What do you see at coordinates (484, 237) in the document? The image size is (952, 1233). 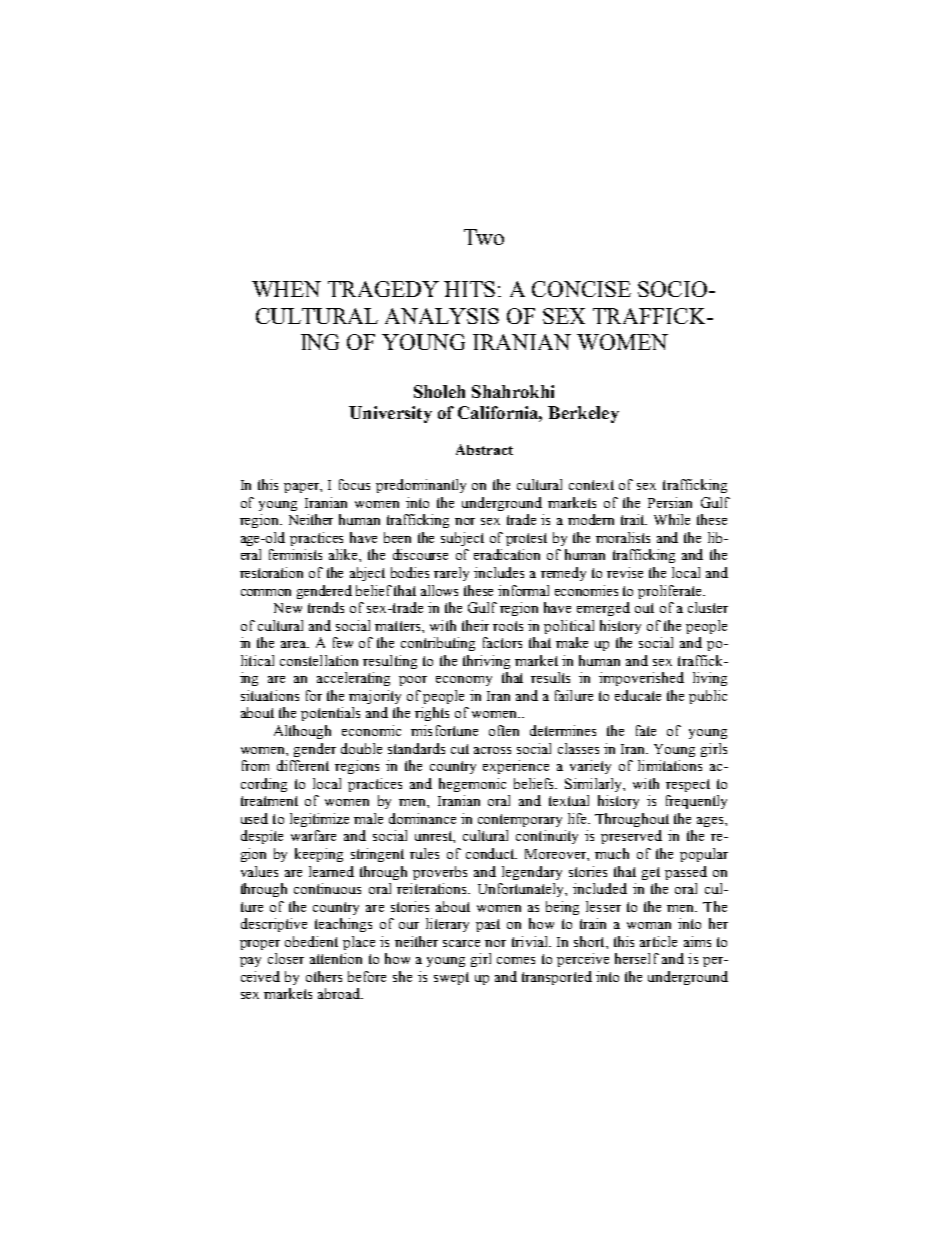 I see `Two` at bounding box center [484, 237].
